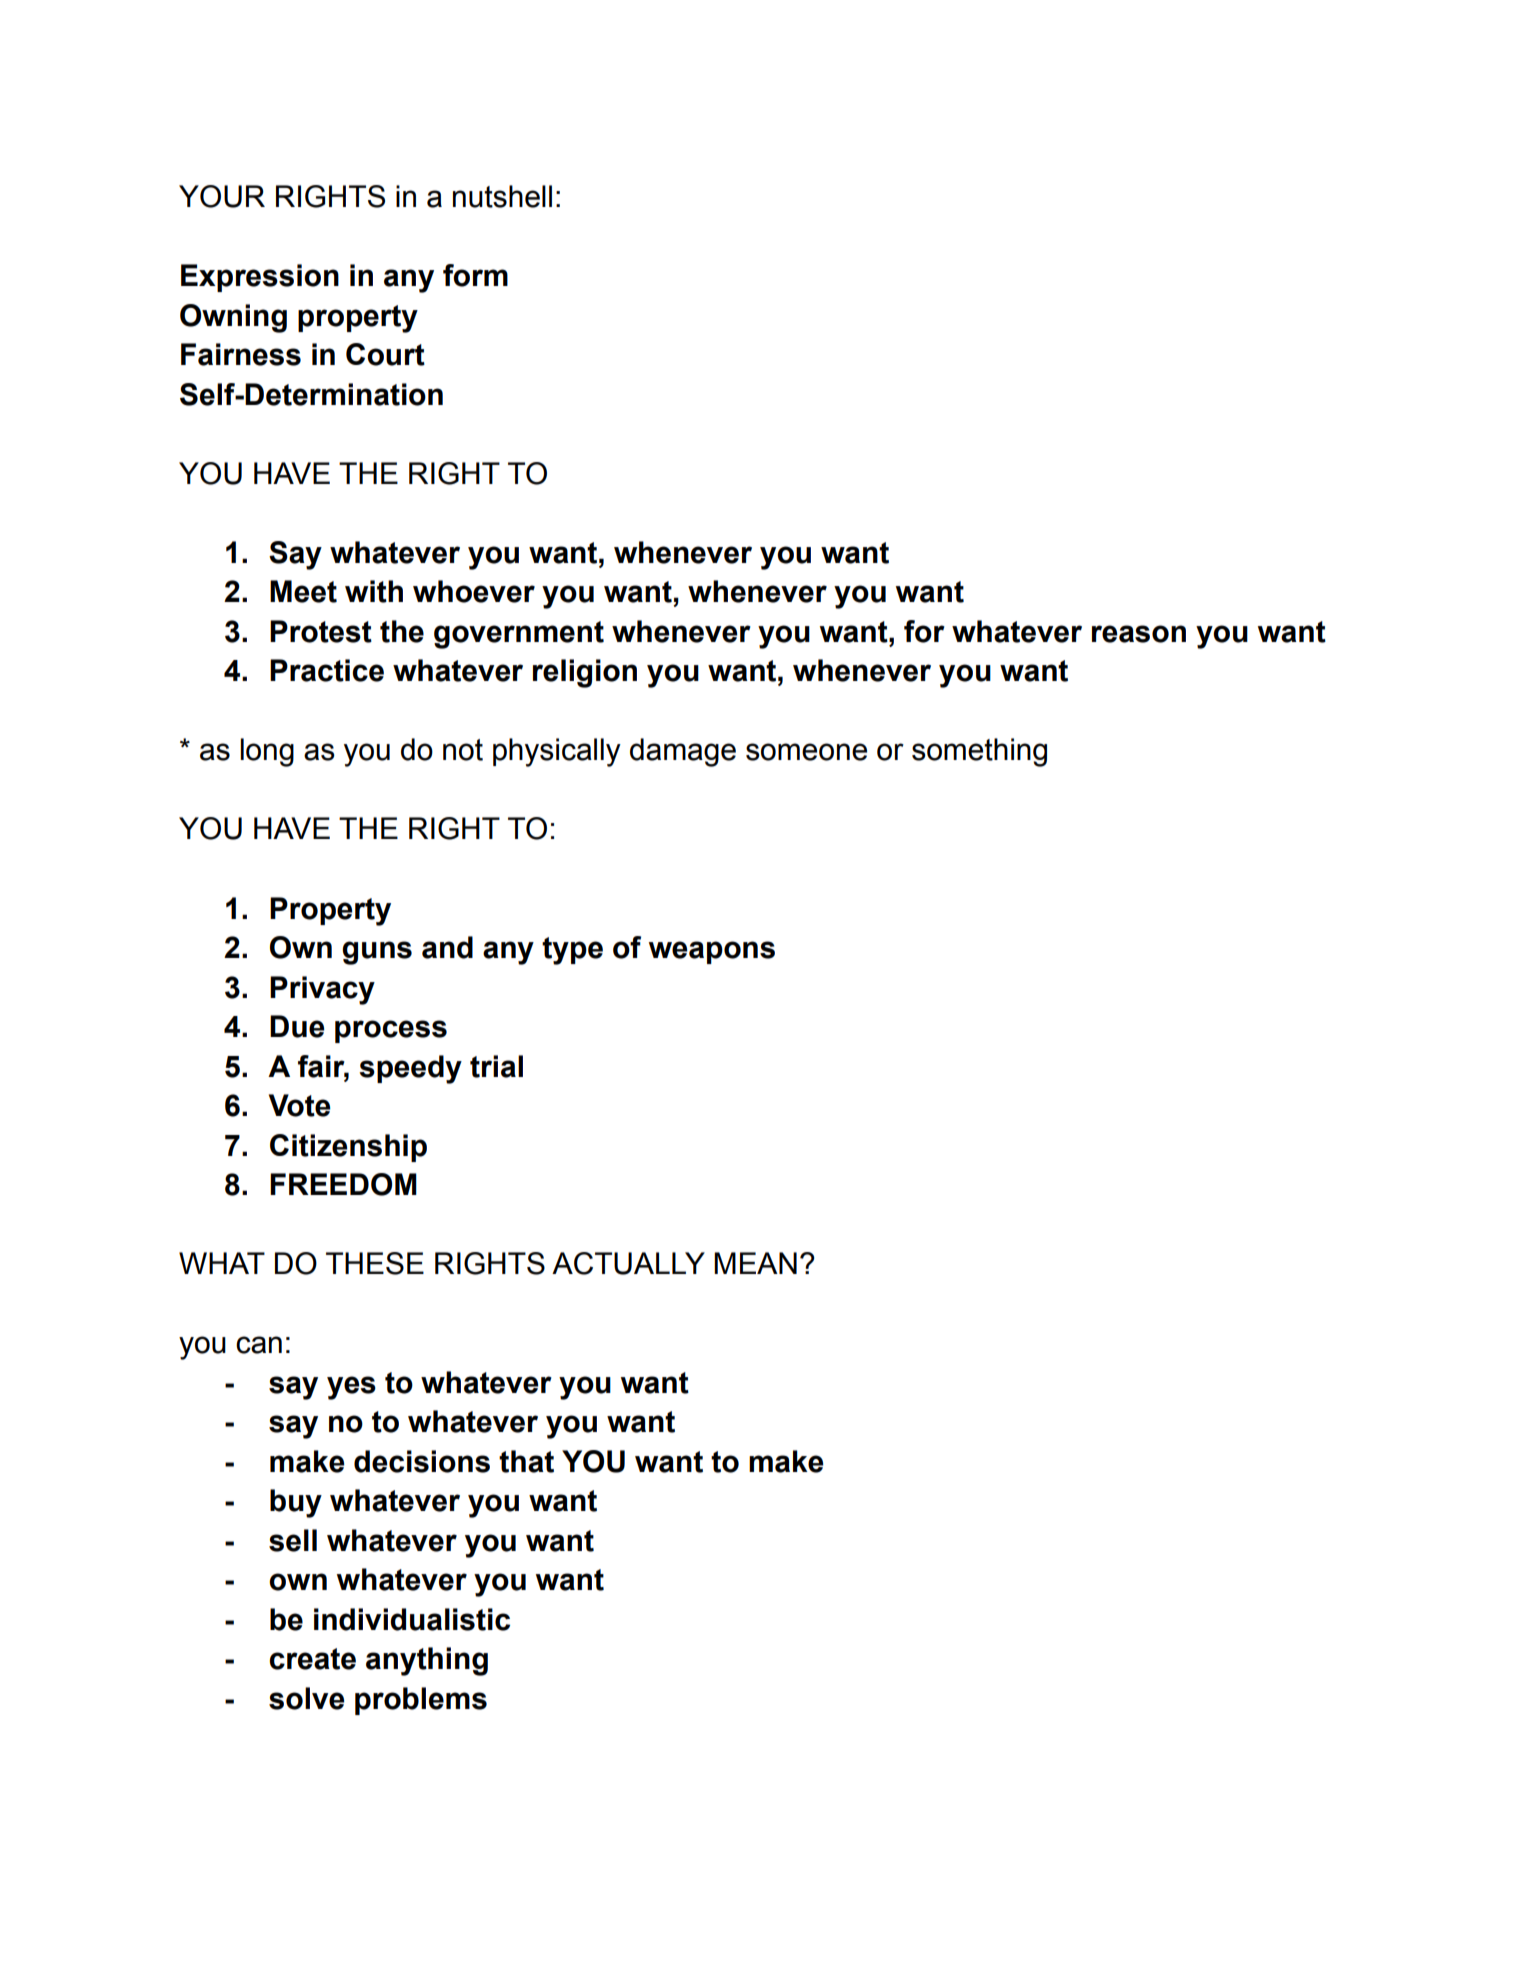  What do you see at coordinates (585, 673) in the screenshot?
I see `religion` at bounding box center [585, 673].
